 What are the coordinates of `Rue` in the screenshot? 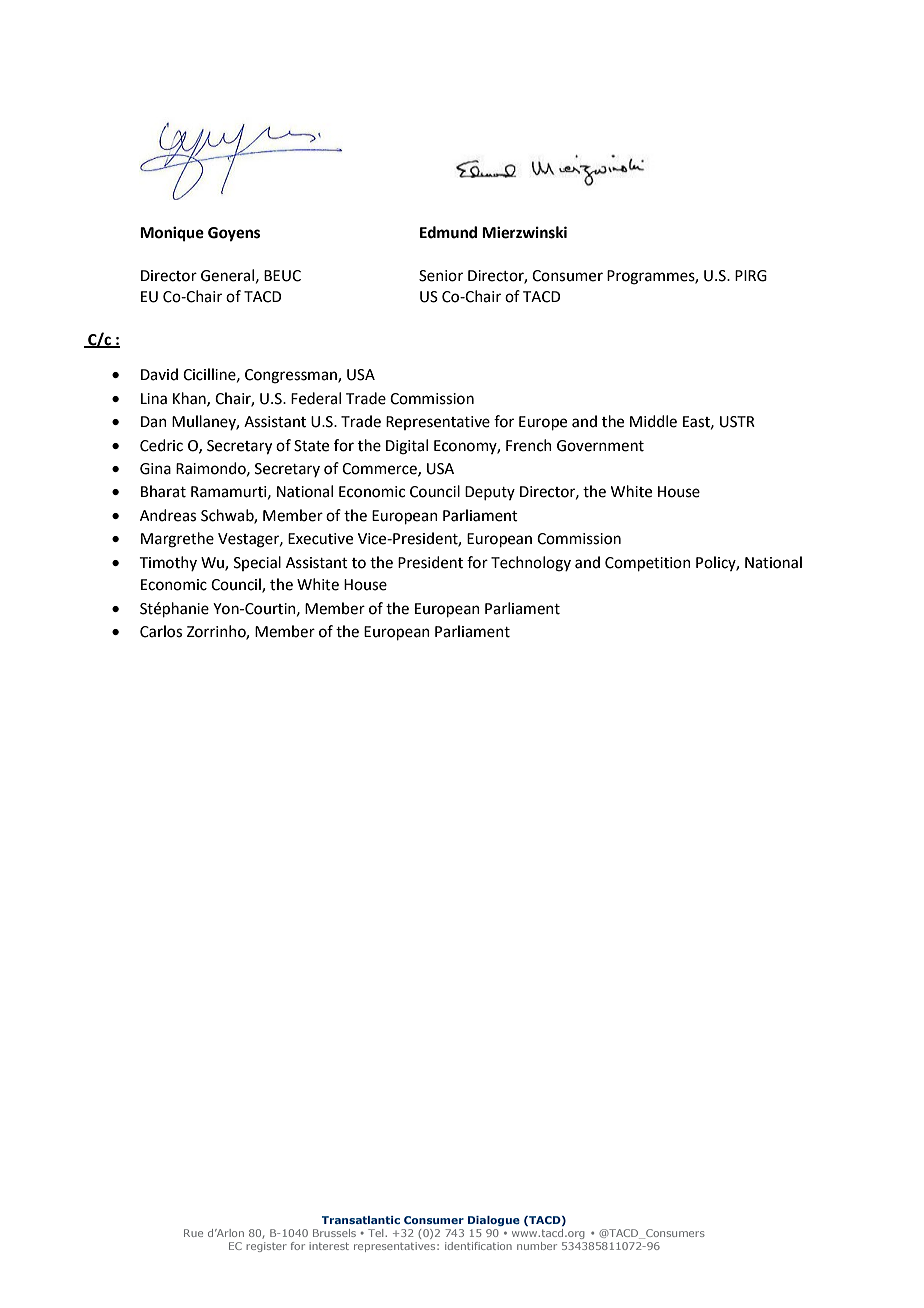 It's located at (193, 1233).
